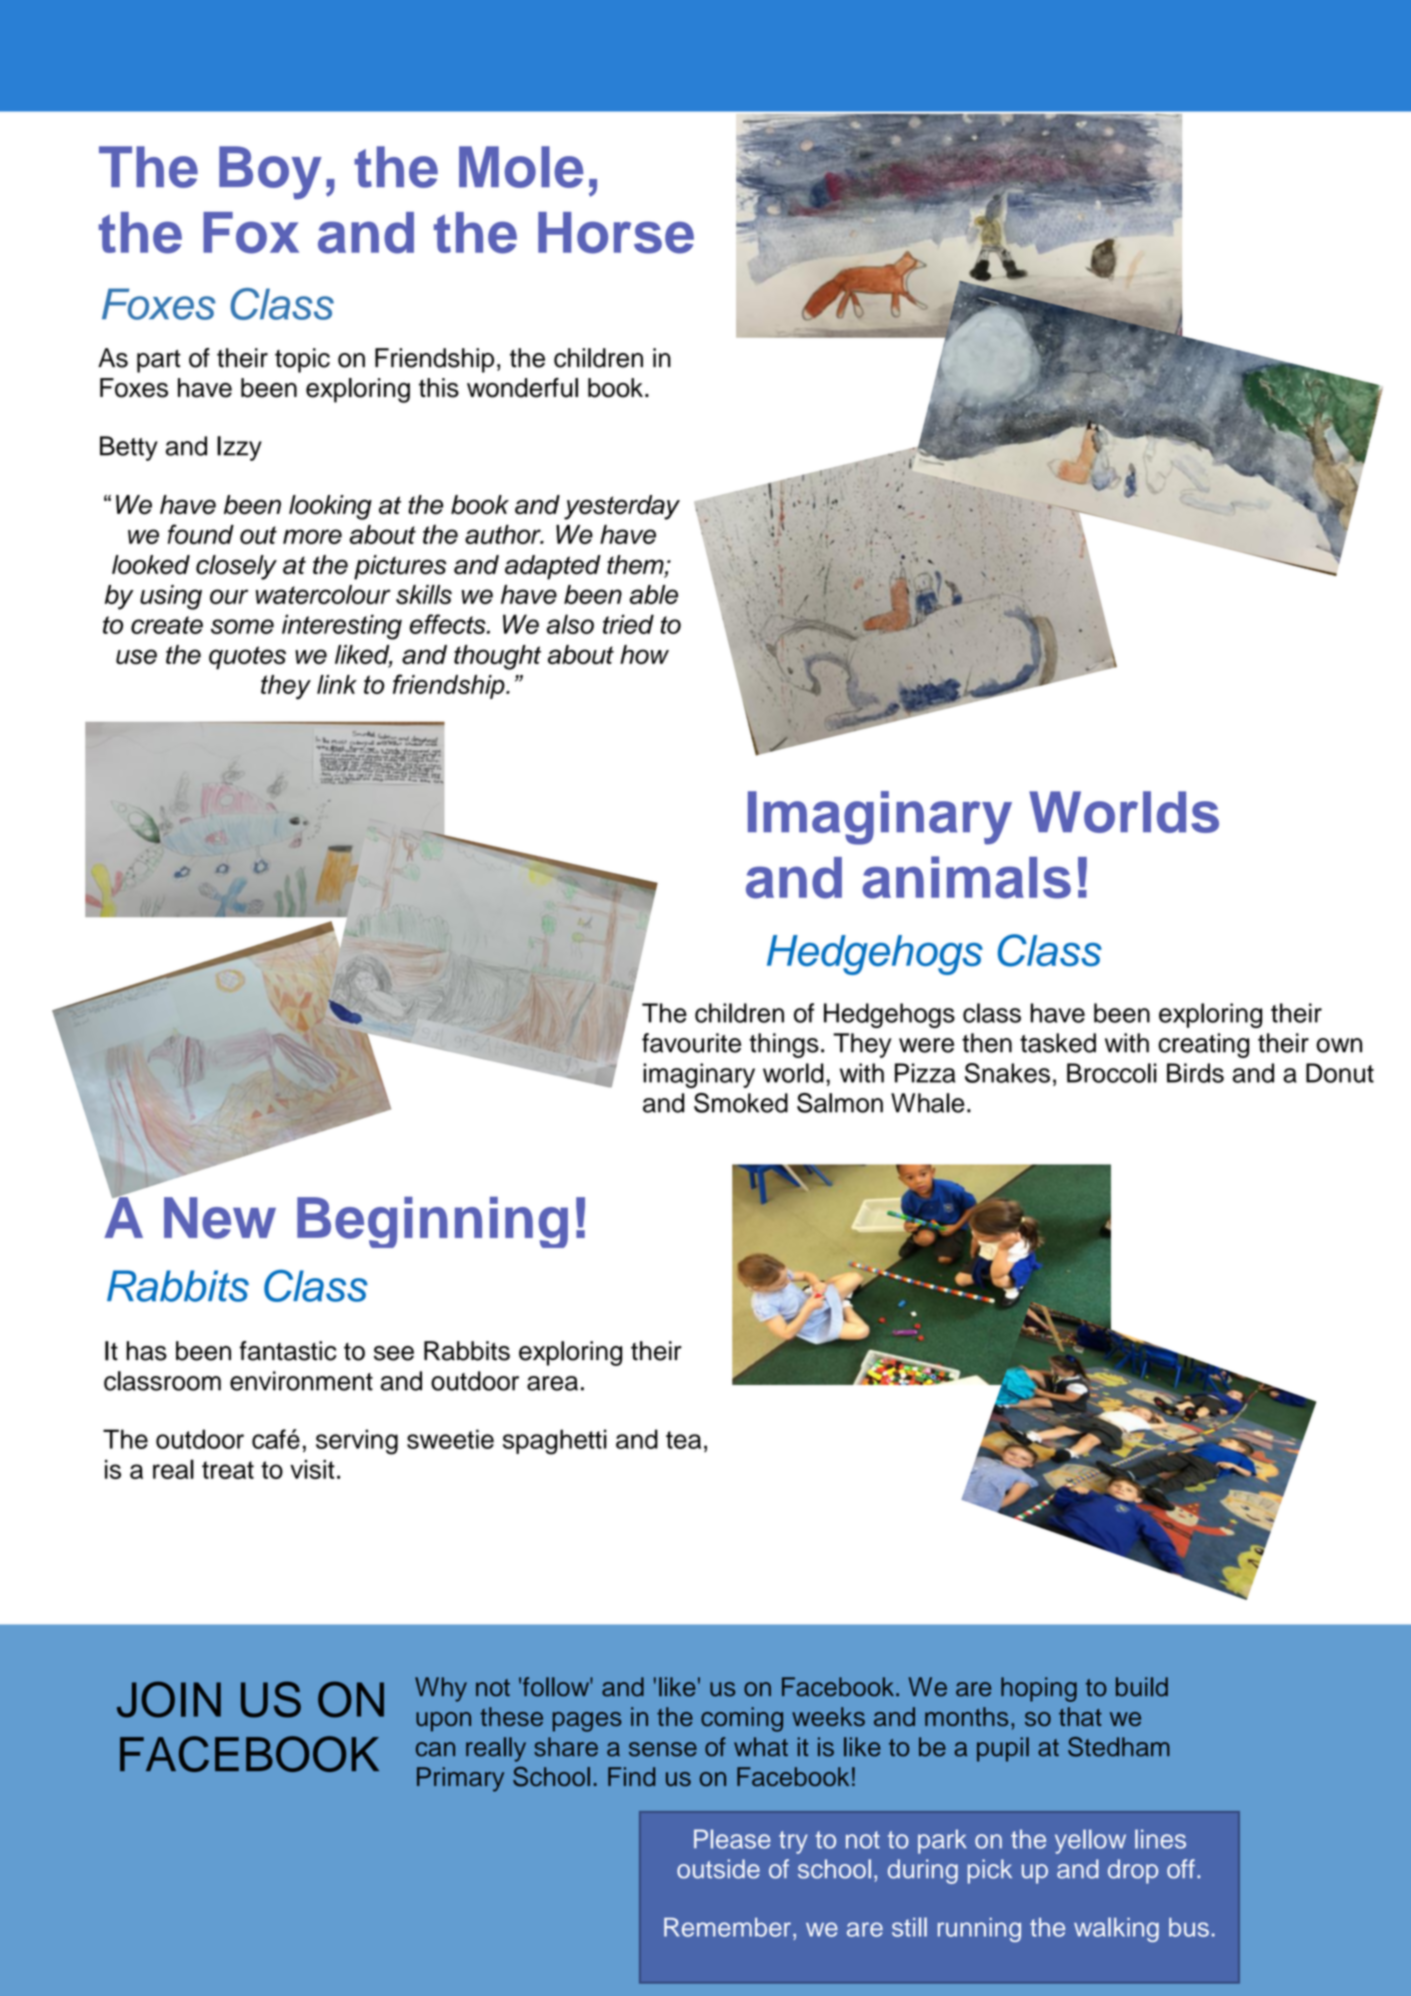  I want to click on outside, so click(718, 1869).
